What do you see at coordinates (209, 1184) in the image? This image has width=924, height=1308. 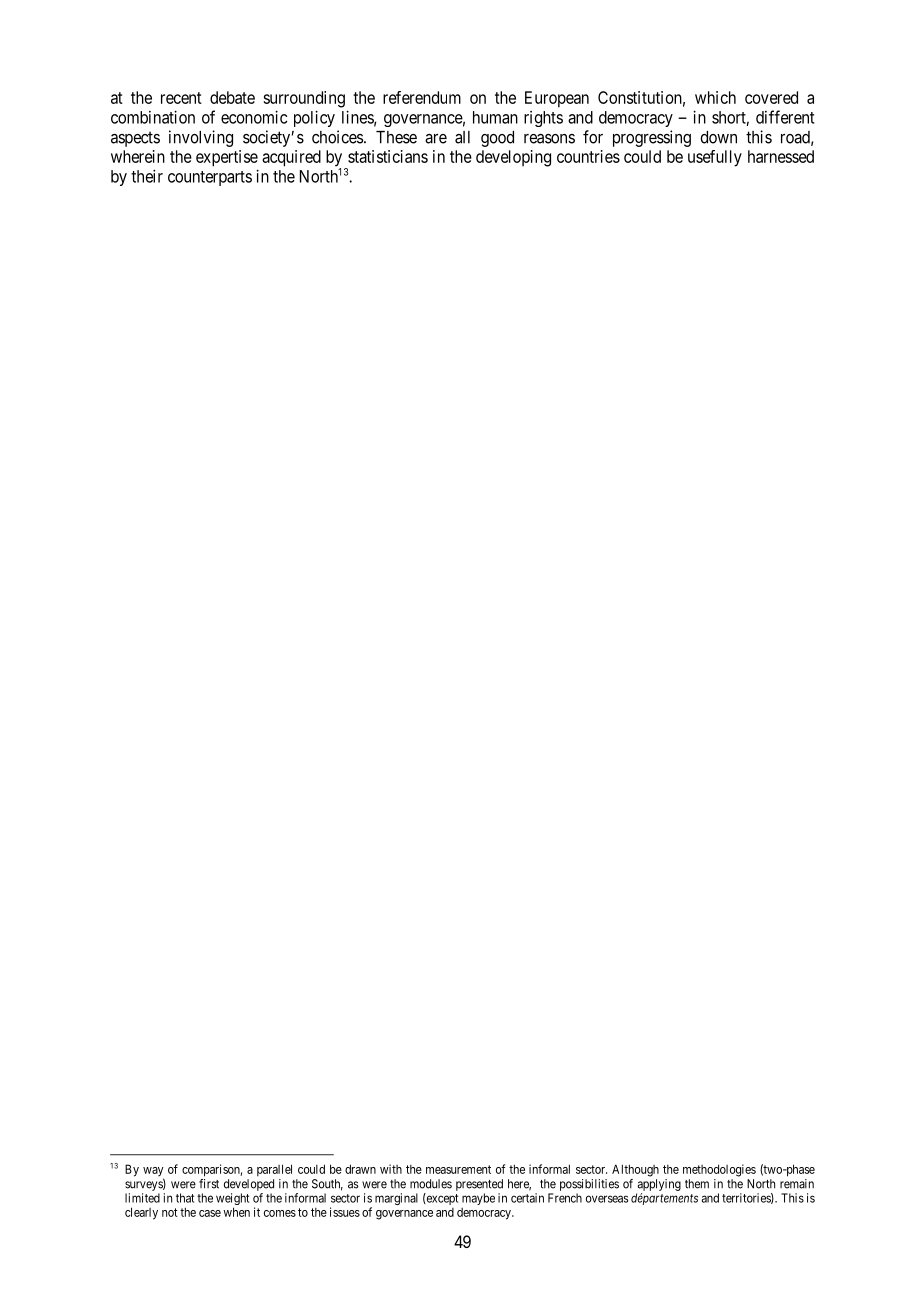 I see `first` at bounding box center [209, 1184].
